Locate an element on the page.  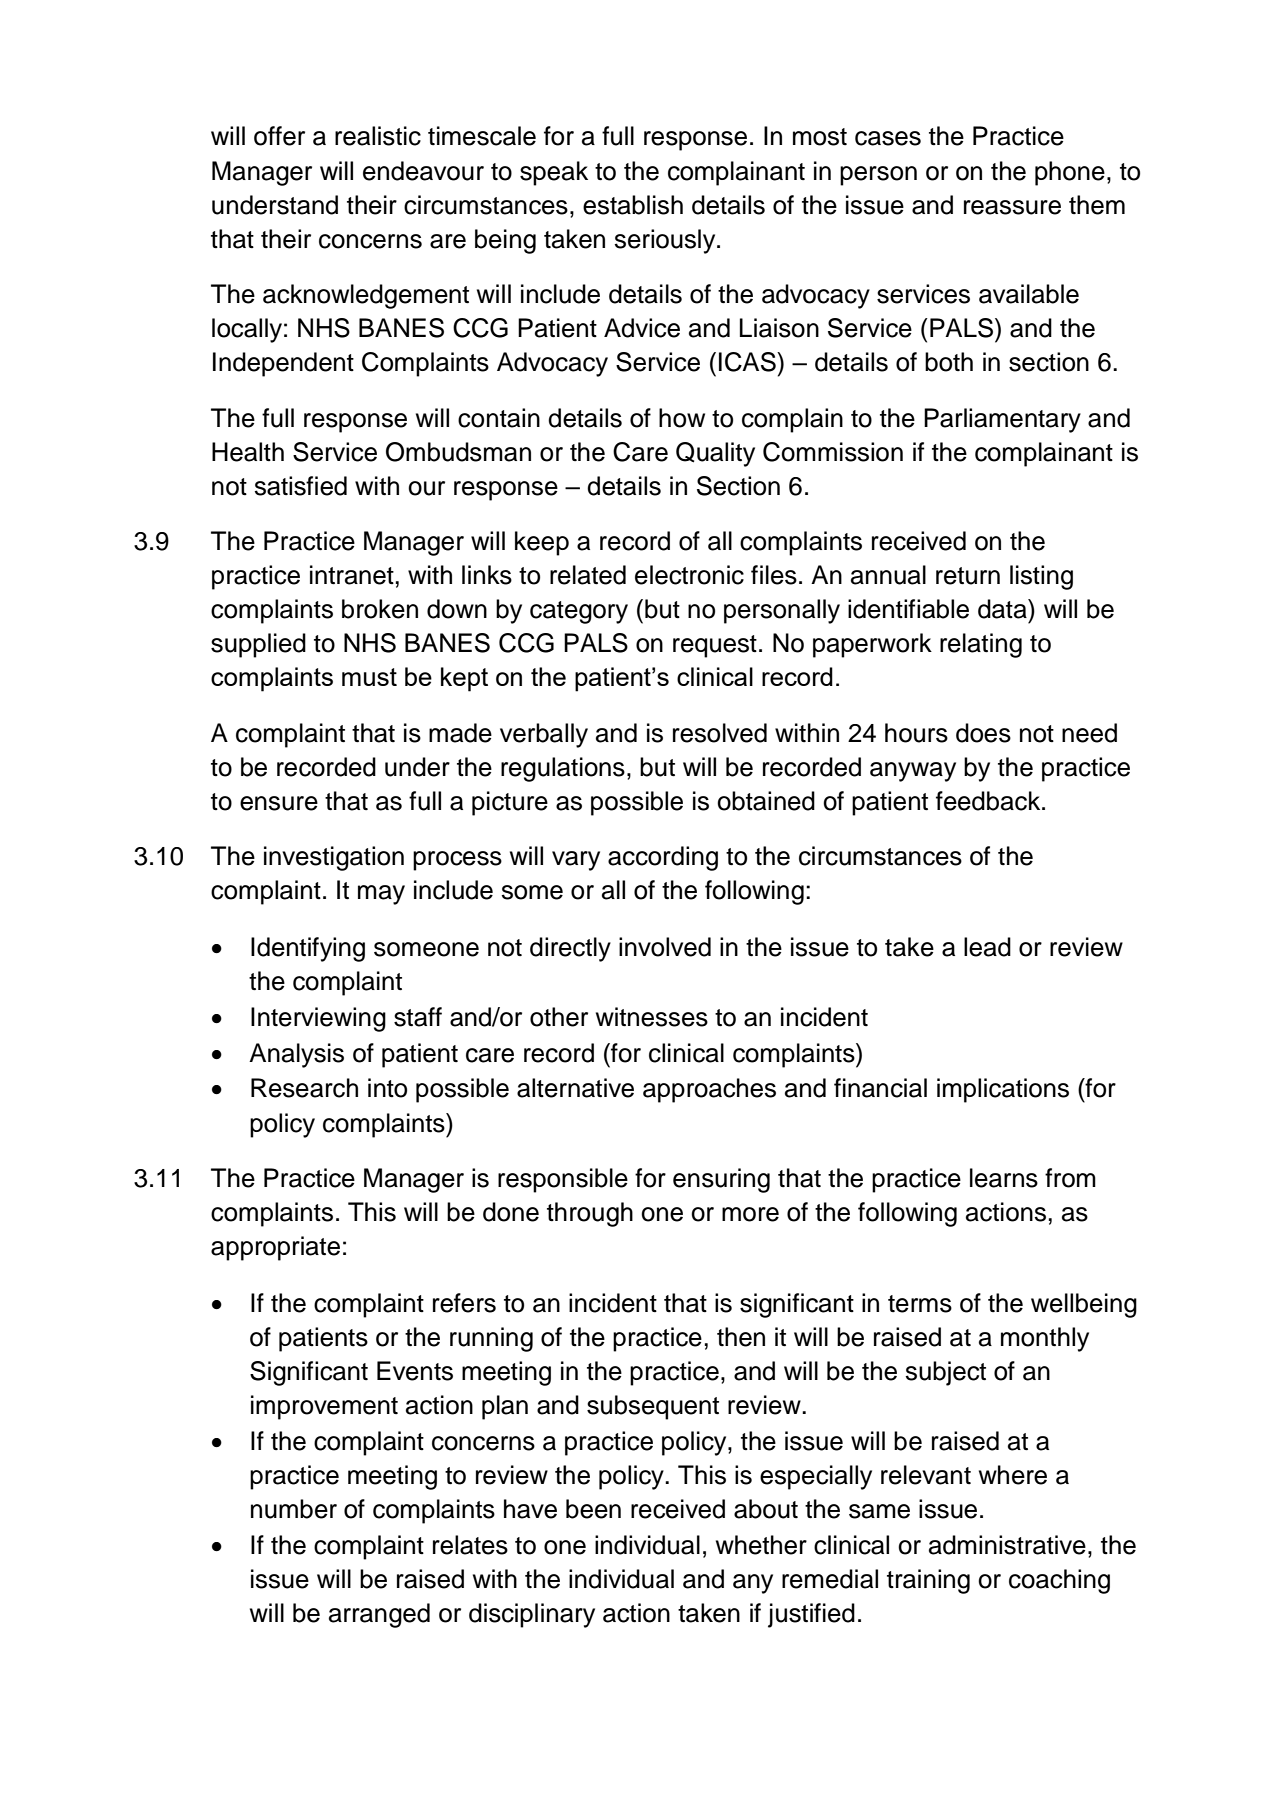
into is located at coordinates (387, 1088).
